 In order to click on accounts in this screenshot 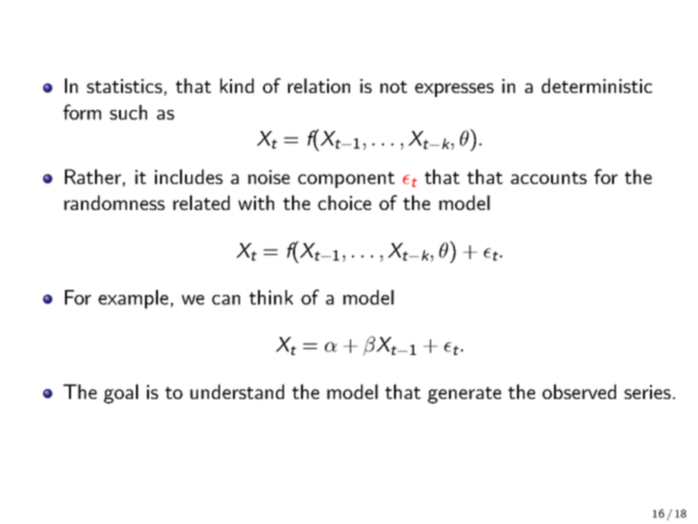, I will do `click(549, 178)`.
